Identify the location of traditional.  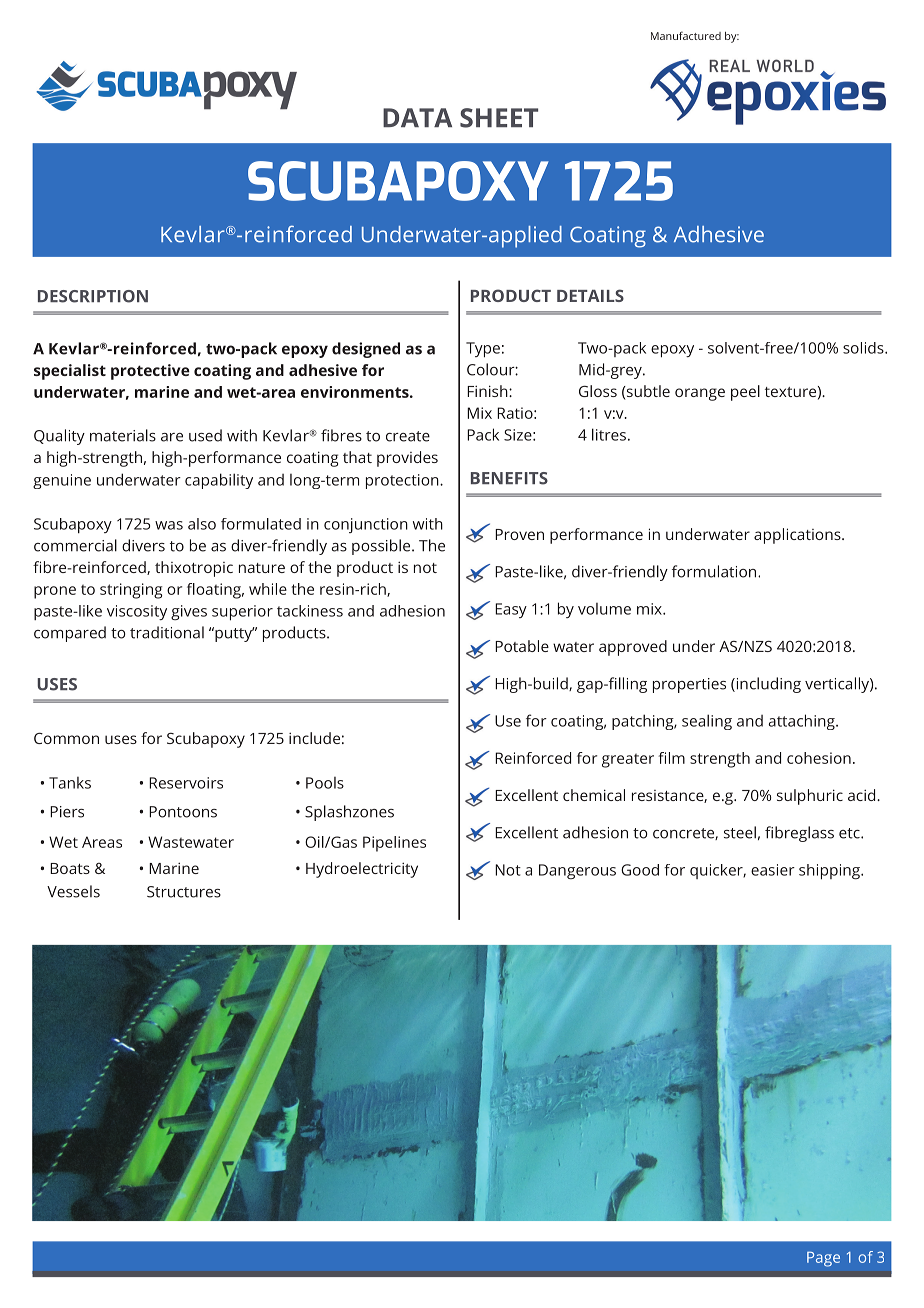
(167, 632).
